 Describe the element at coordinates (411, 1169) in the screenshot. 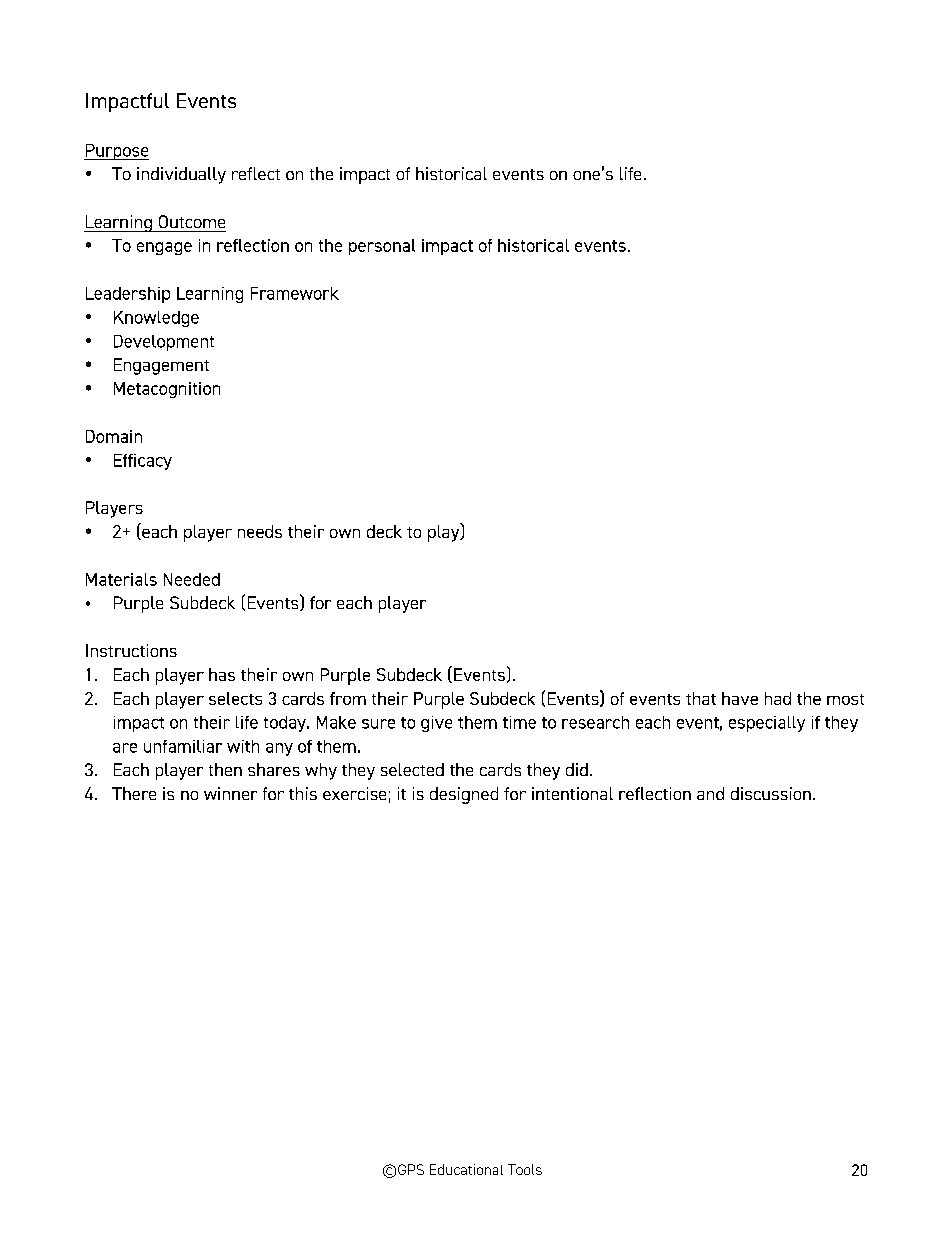

I see `GPS` at that location.
